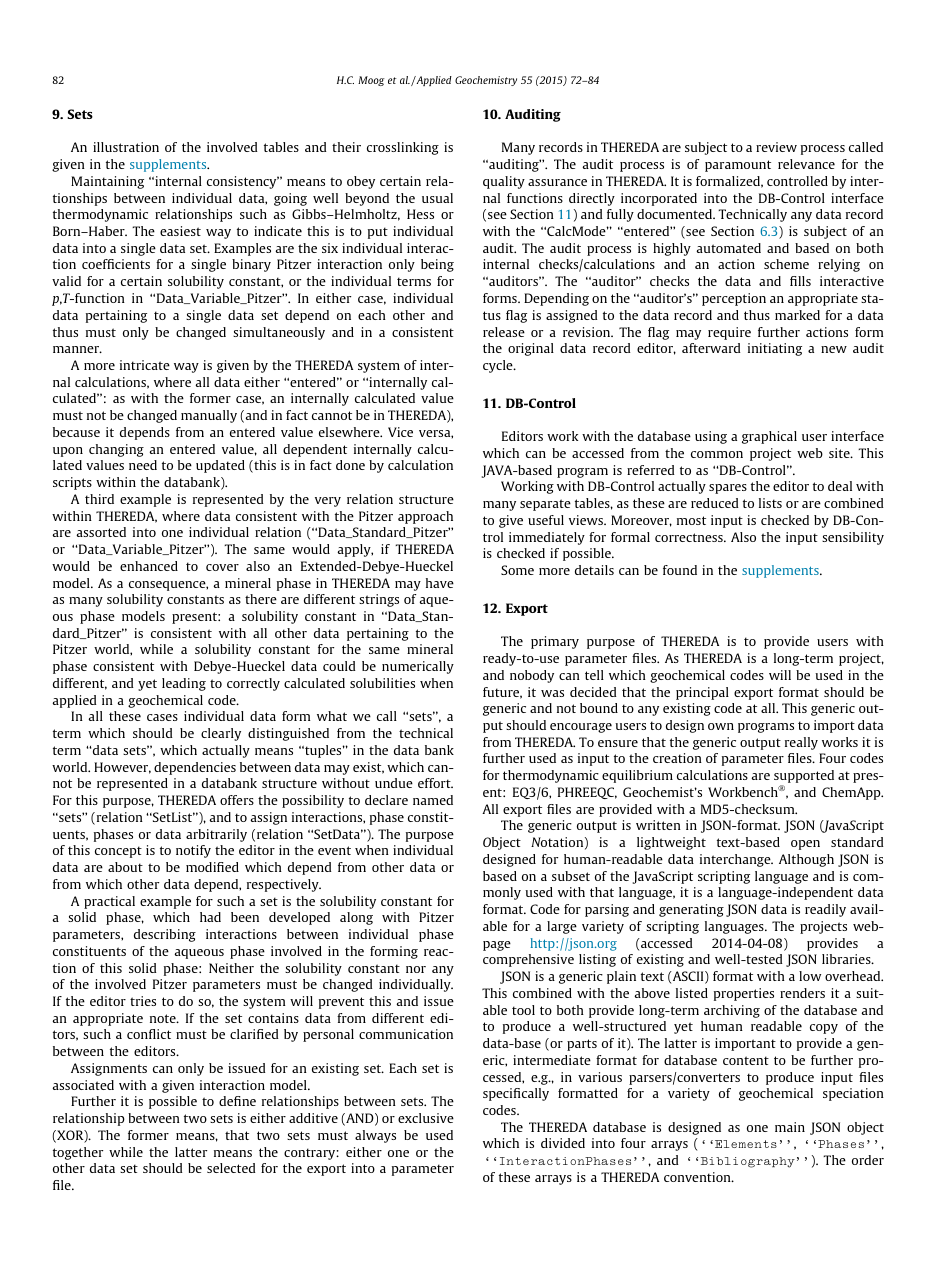  I want to click on selected, so click(231, 1168).
